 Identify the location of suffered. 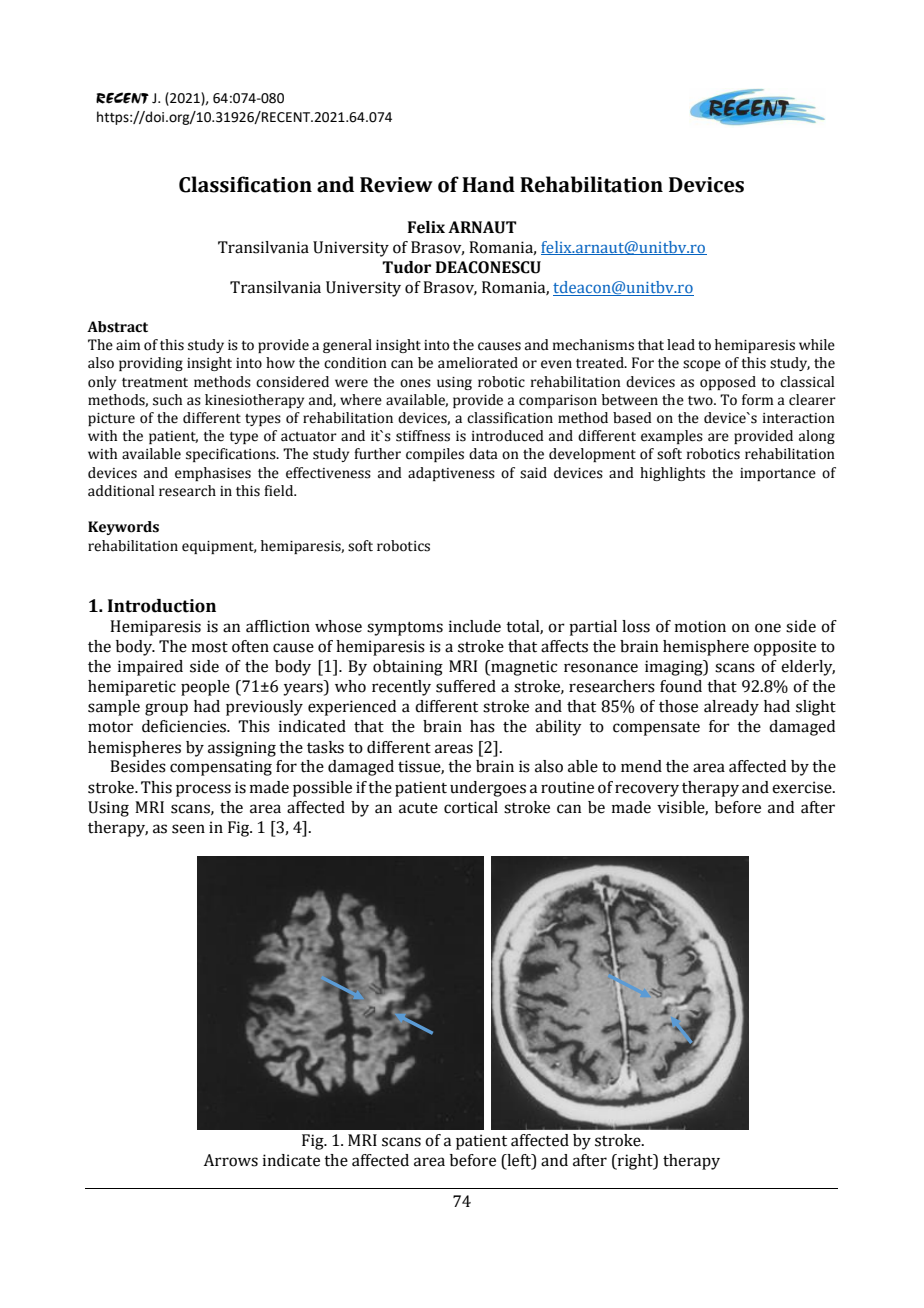
(466, 686).
